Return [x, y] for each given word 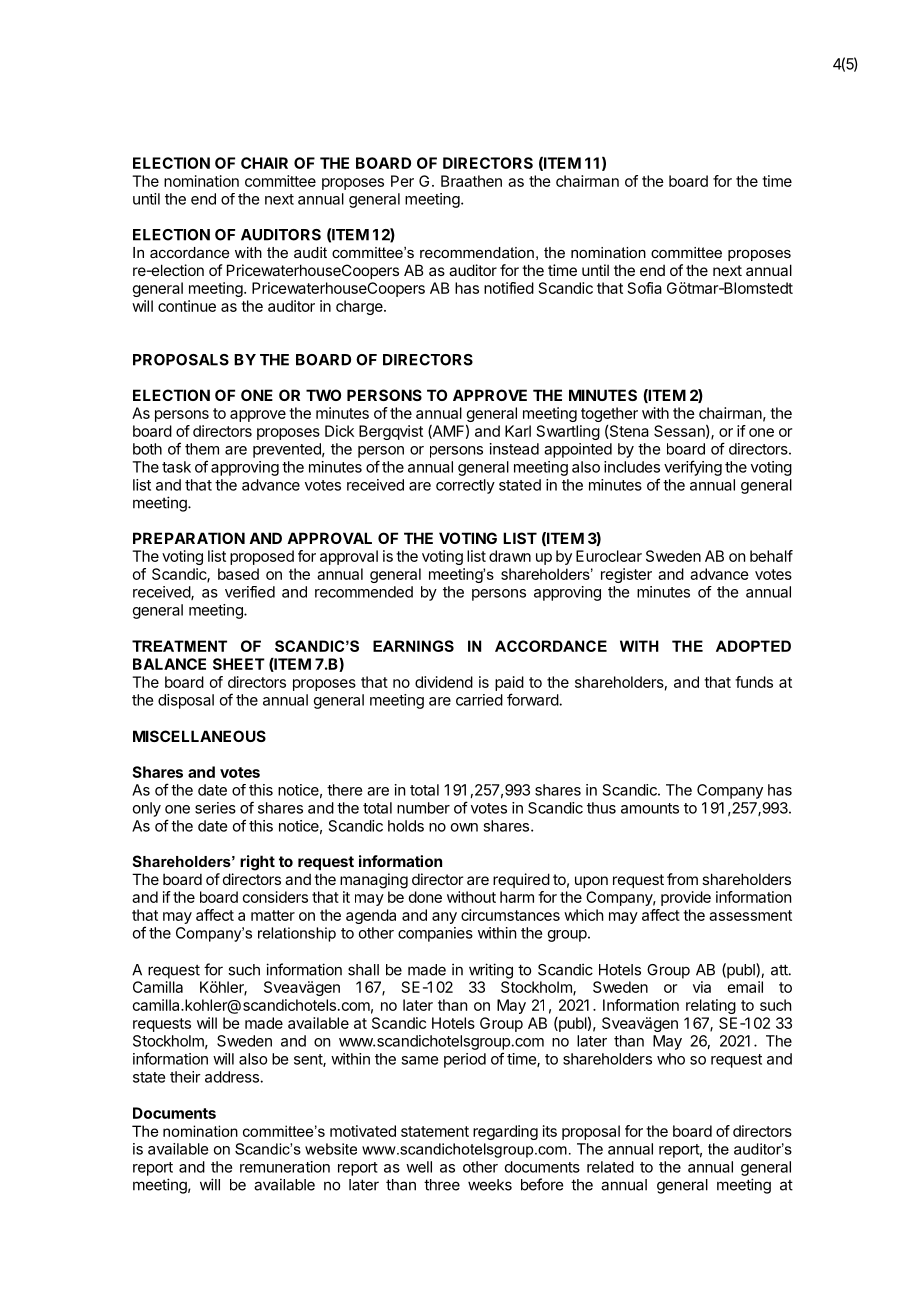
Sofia [645, 288]
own [464, 827]
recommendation [477, 252]
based [238, 574]
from [682, 879]
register [626, 575]
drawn [510, 556]
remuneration [285, 1167]
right [257, 863]
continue [187, 306]
